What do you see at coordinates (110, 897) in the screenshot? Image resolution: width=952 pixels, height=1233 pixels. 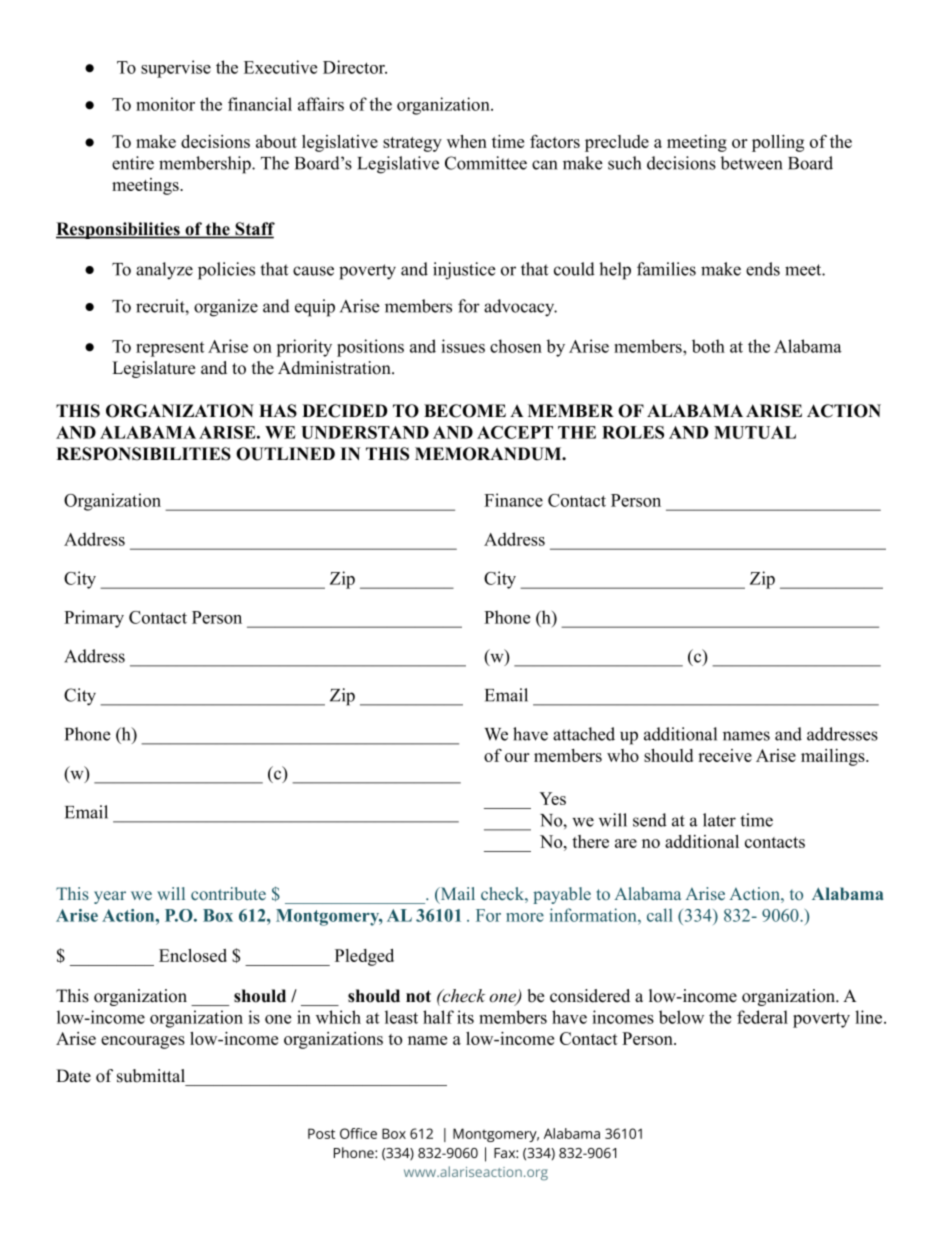 I see `year` at bounding box center [110, 897].
